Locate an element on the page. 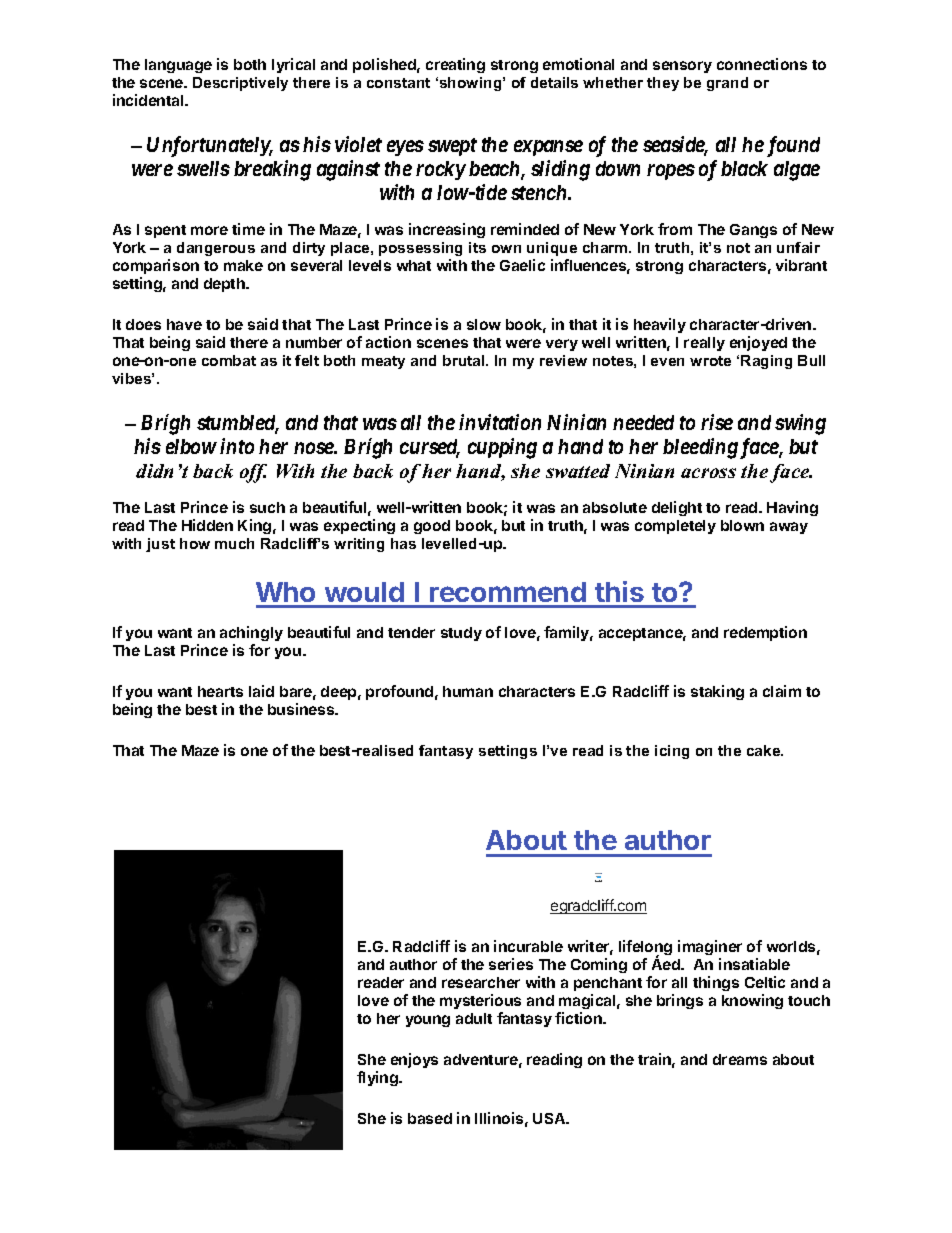 This image has width=952, height=1233. Descriptively is located at coordinates (240, 84).
